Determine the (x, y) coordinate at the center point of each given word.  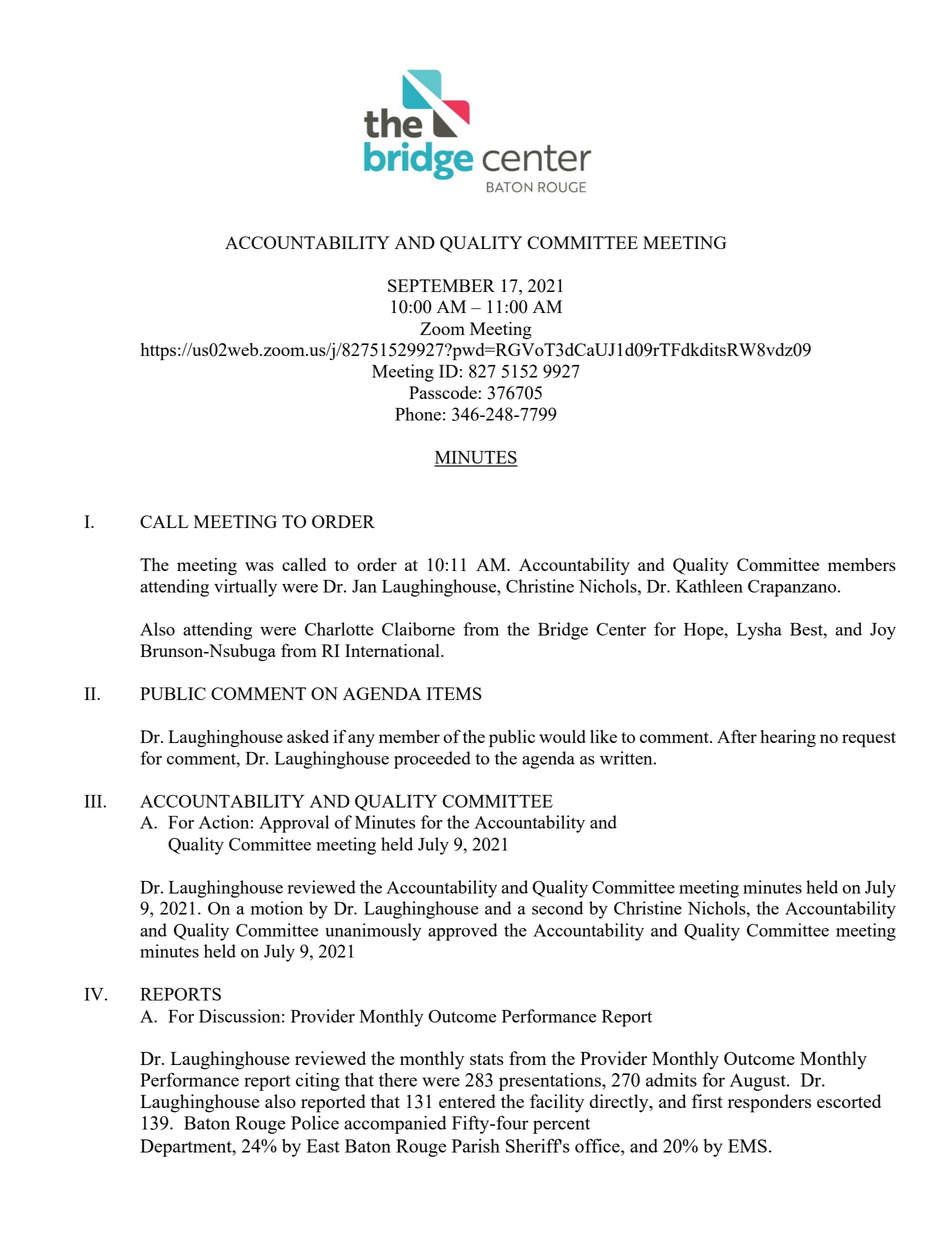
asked (308, 736)
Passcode (444, 392)
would (562, 736)
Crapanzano (793, 588)
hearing (788, 738)
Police (315, 1123)
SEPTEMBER (441, 285)
